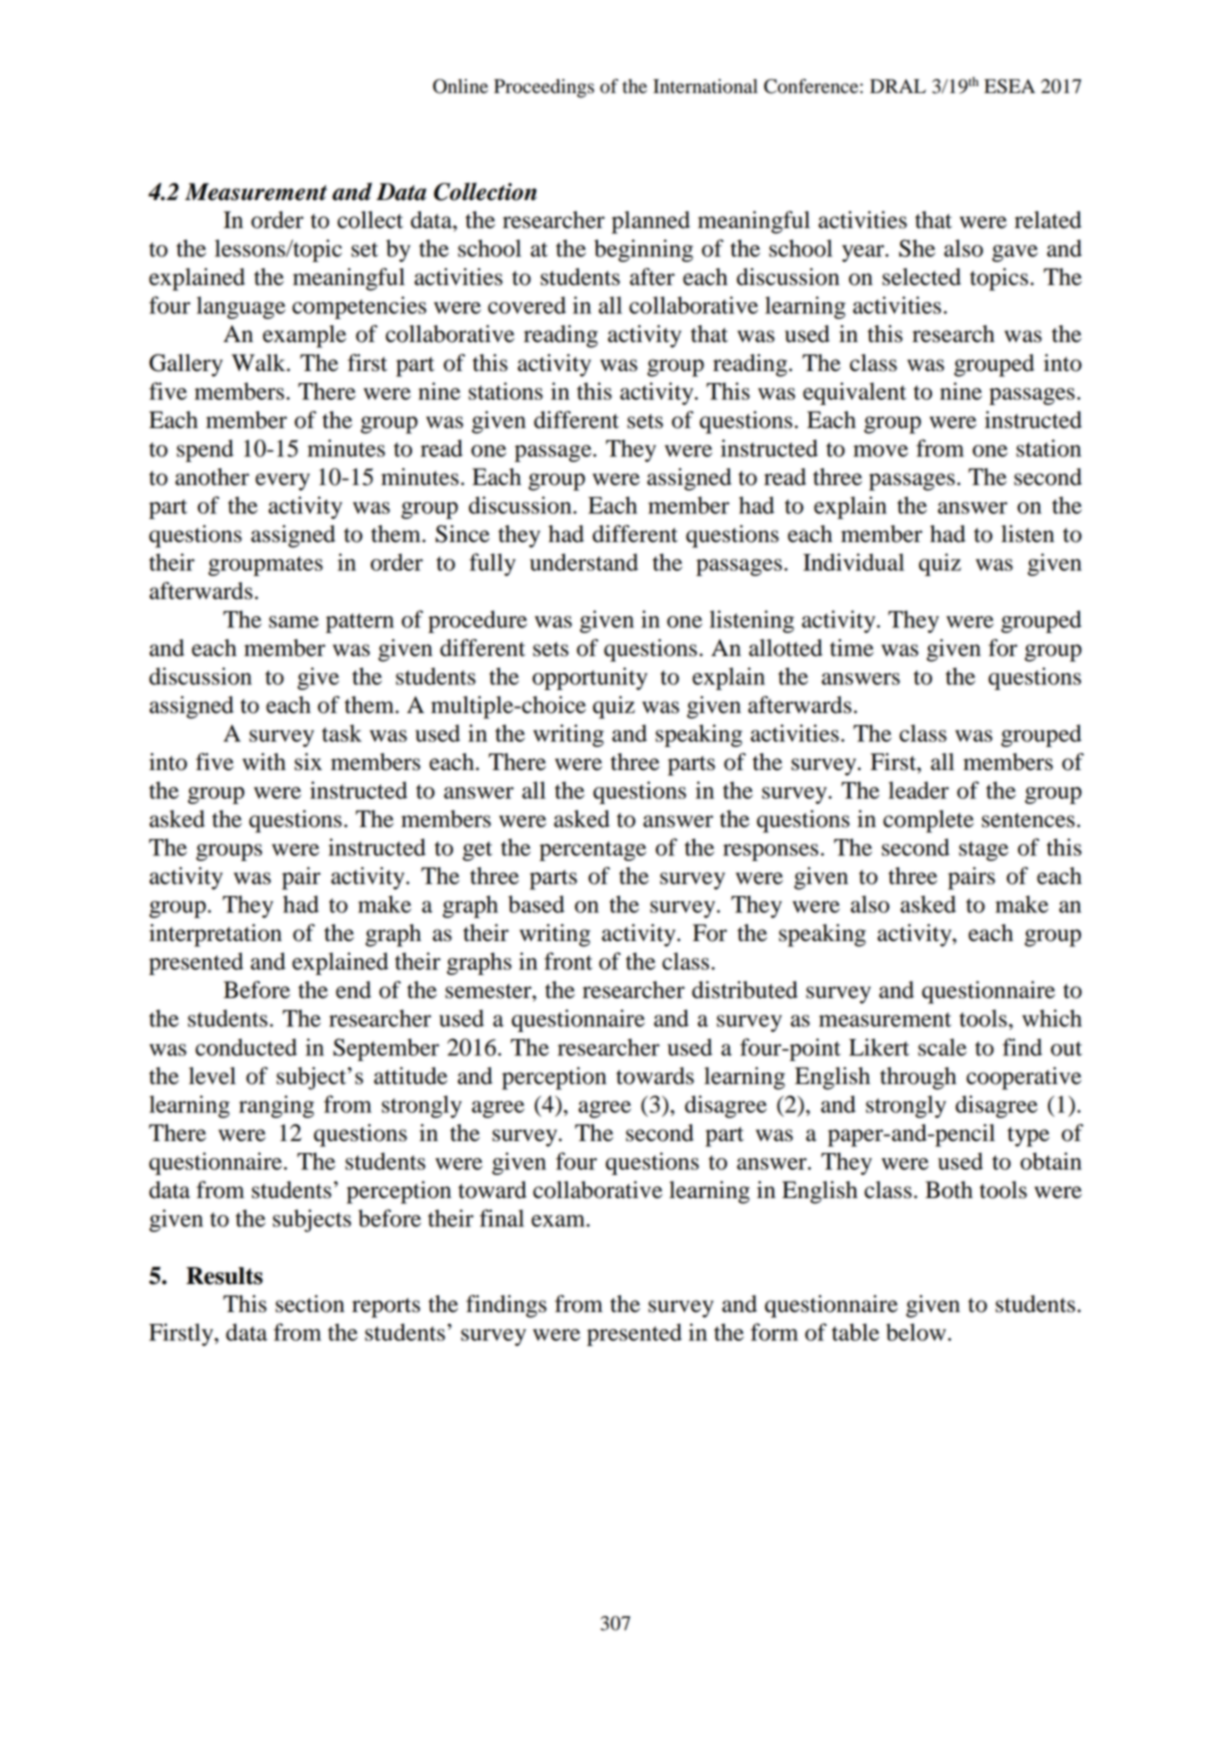 Image resolution: width=1231 pixels, height=1740 pixels. Describe the element at coordinates (918, 790) in the screenshot. I see `leader` at that location.
